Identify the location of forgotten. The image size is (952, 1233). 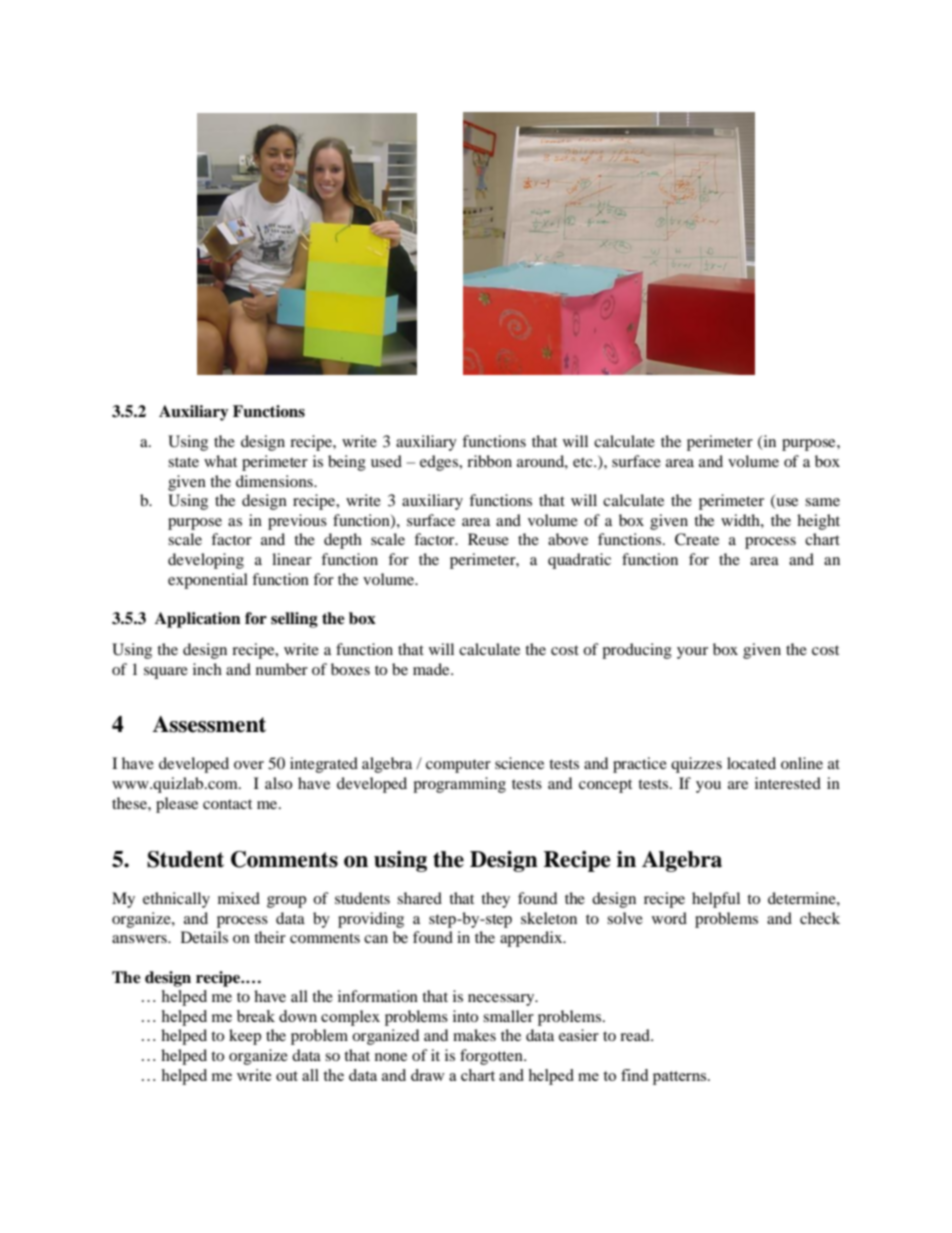
(492, 1057).
